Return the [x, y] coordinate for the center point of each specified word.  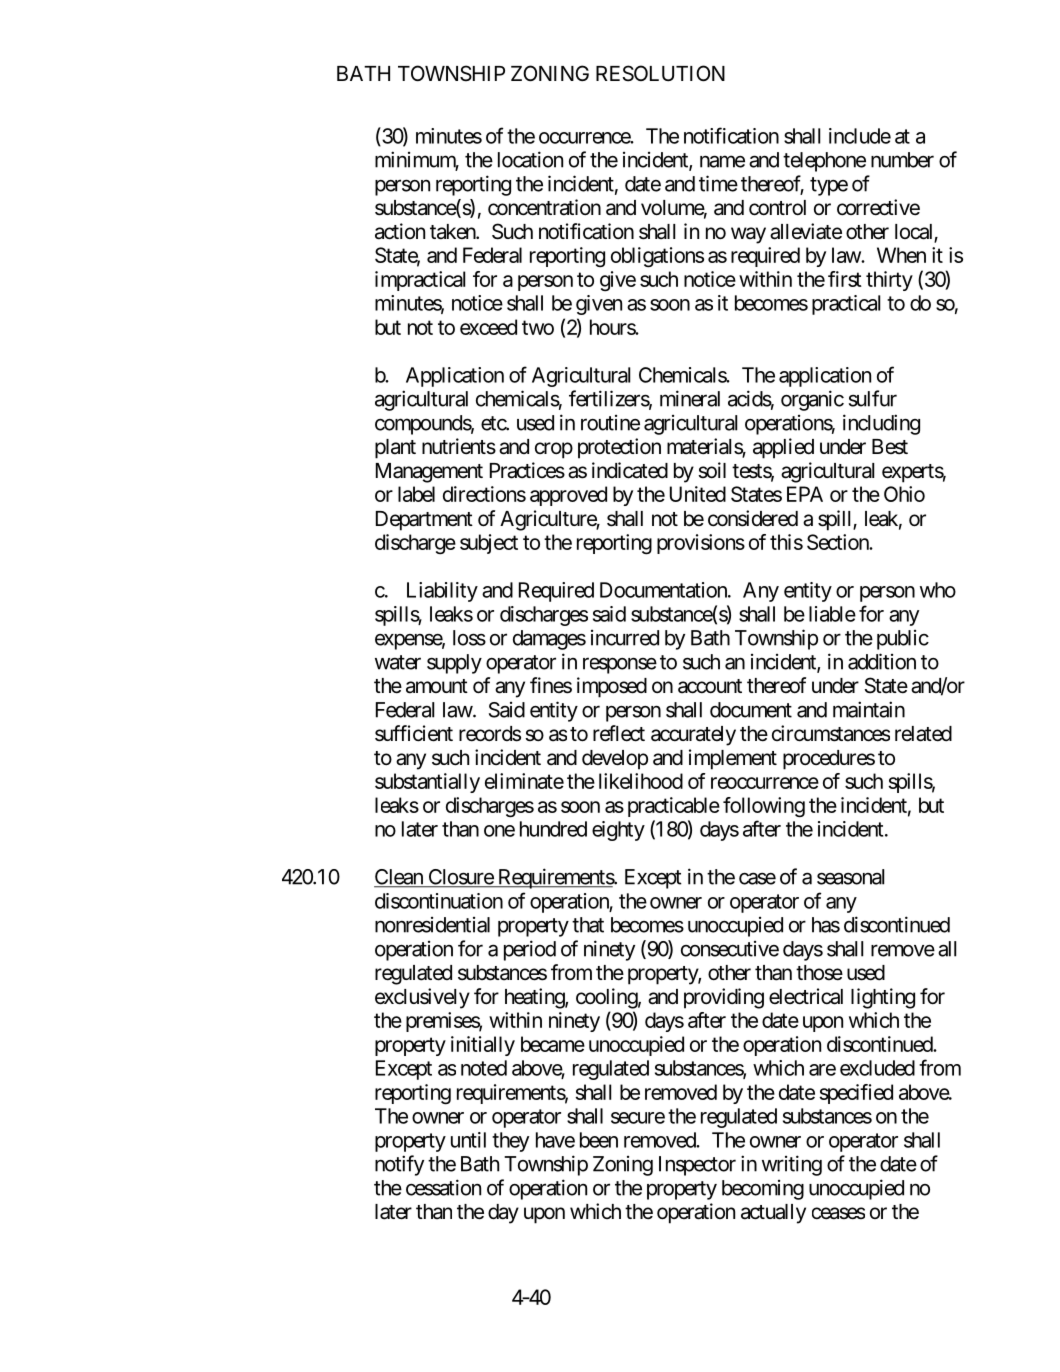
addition [882, 661]
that [588, 925]
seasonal [850, 877]
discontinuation [439, 901]
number [902, 160]
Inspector [697, 1166]
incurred [625, 638]
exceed [488, 327]
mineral [690, 398]
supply [454, 664]
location [530, 159]
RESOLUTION [660, 73]
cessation [443, 1187]
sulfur [873, 398]
